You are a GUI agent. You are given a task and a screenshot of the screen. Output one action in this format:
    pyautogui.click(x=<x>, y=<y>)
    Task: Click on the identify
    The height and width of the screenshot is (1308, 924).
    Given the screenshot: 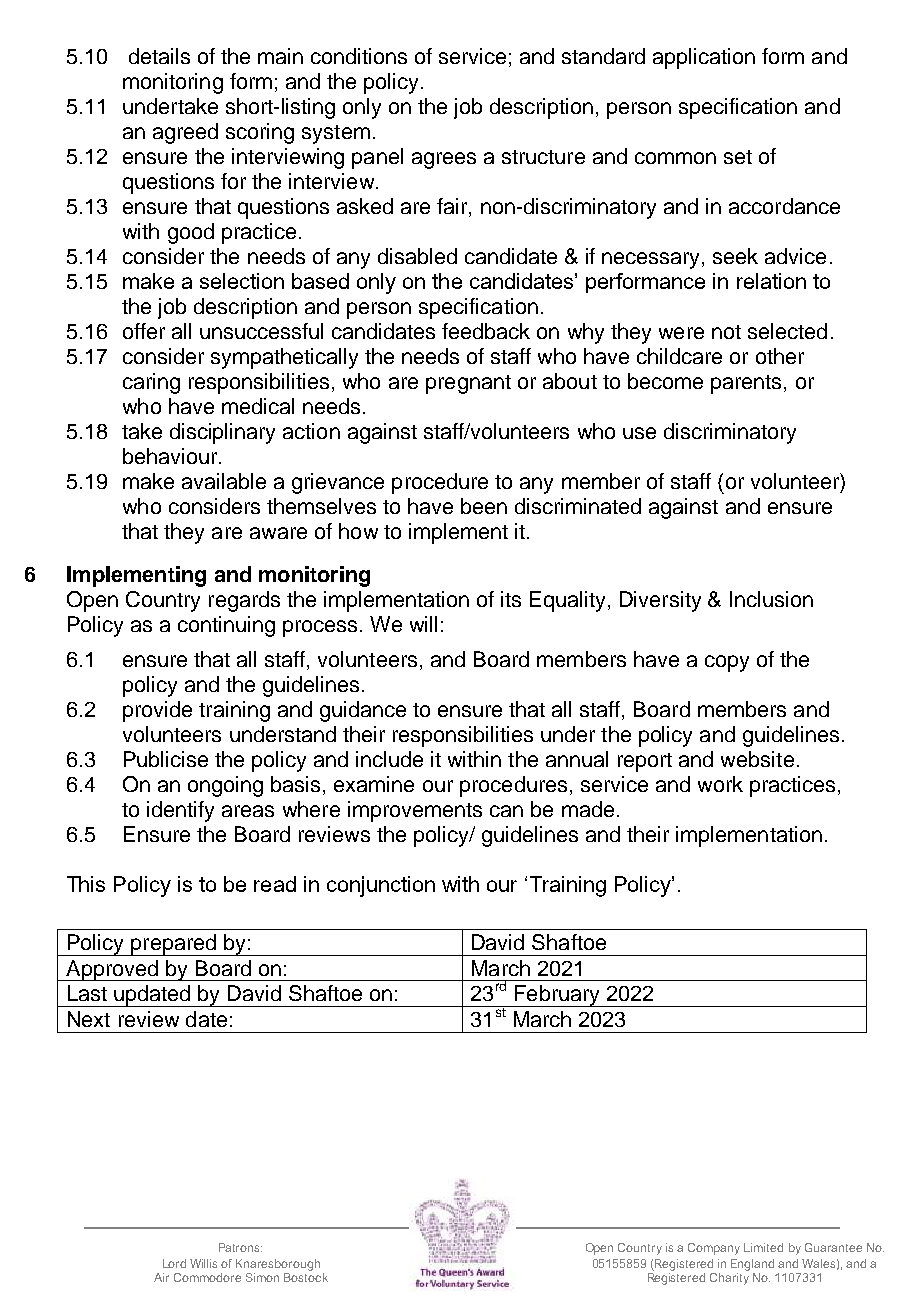 What is the action you would take?
    pyautogui.click(x=180, y=811)
